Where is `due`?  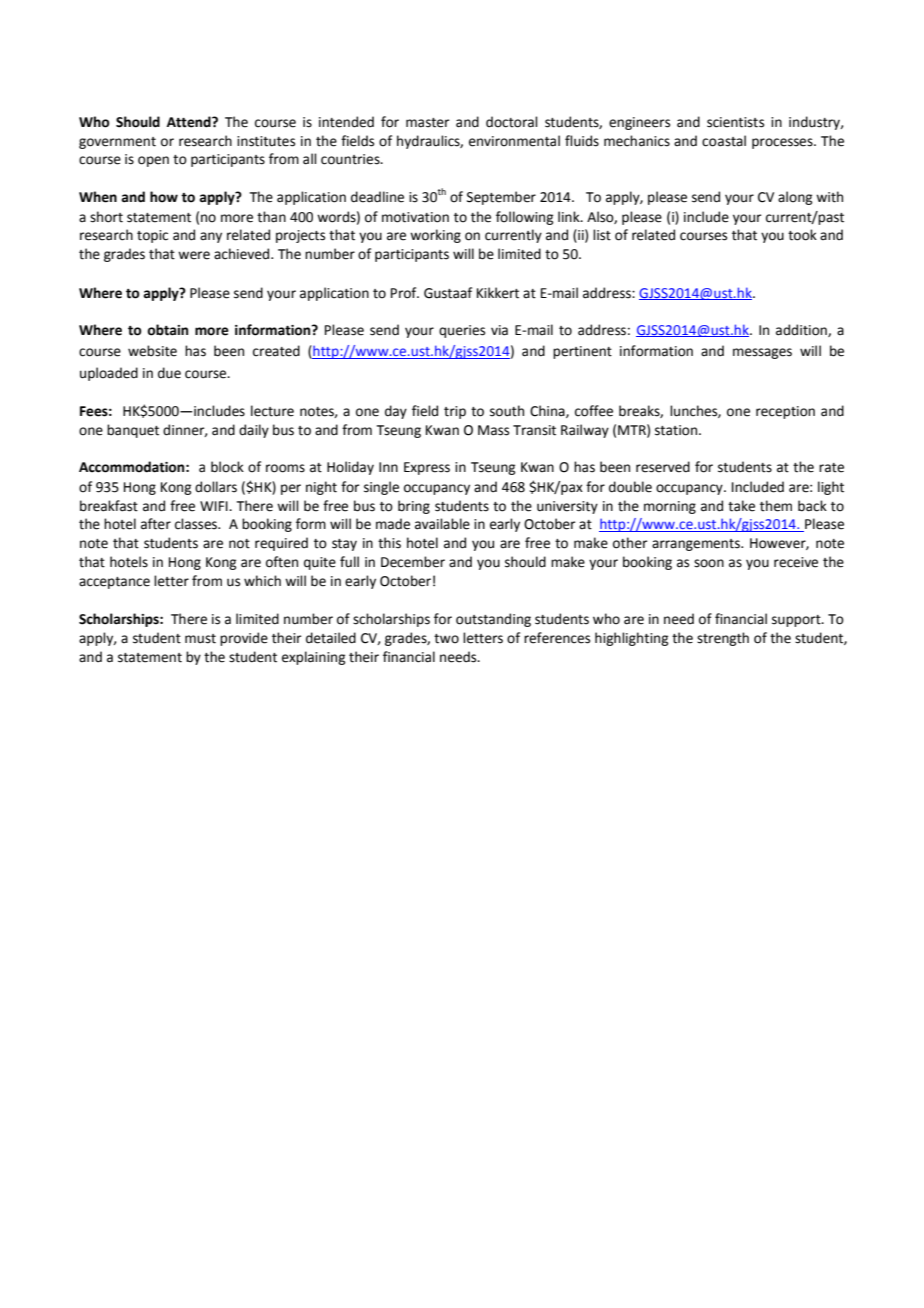 due is located at coordinates (169, 373).
